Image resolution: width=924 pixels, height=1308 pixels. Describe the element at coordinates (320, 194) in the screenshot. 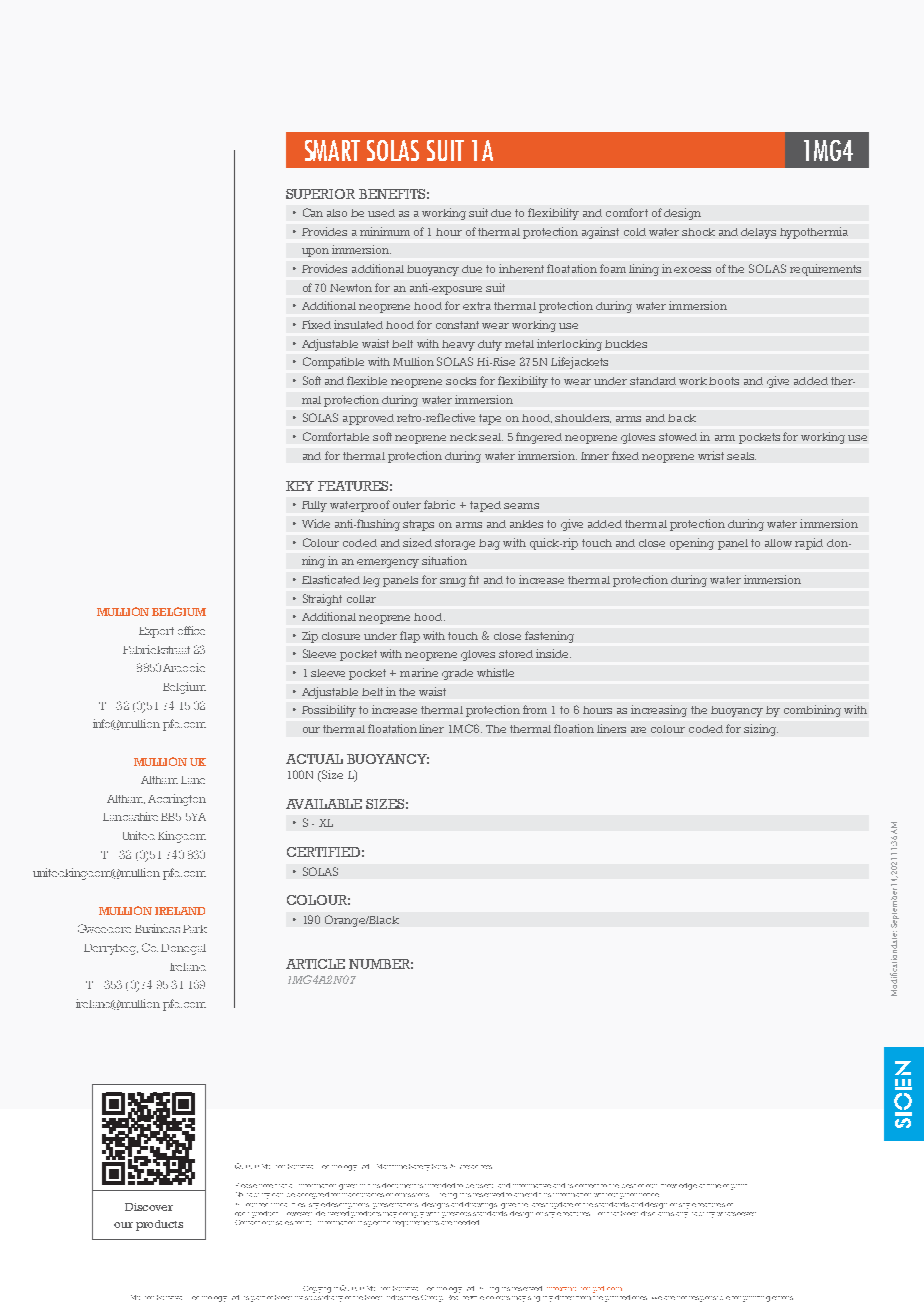

I see `SUPERIOR` at that location.
